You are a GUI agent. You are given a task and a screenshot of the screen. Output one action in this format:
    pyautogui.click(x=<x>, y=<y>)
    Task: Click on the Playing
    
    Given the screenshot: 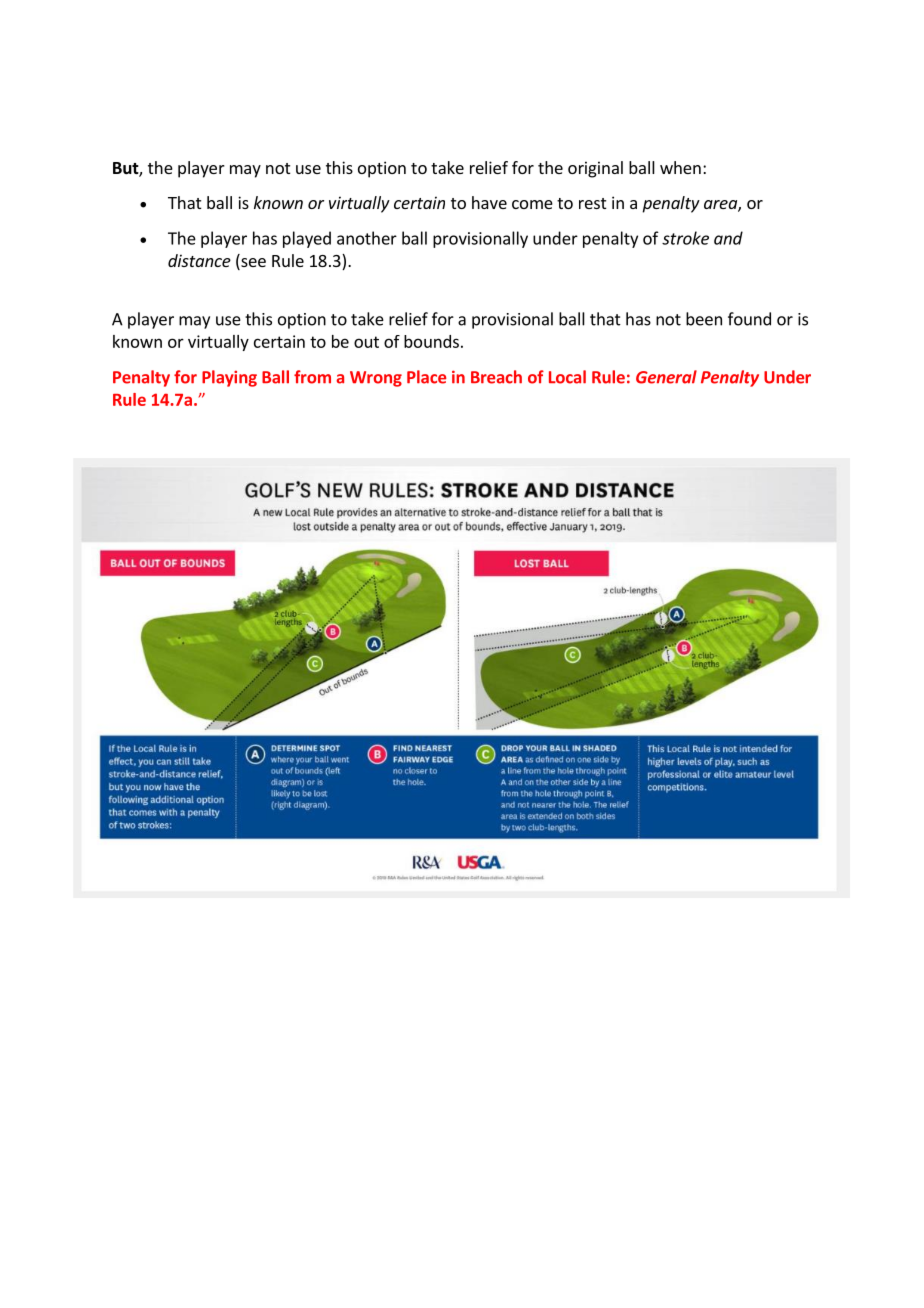 What is the action you would take?
    pyautogui.click(x=229, y=378)
